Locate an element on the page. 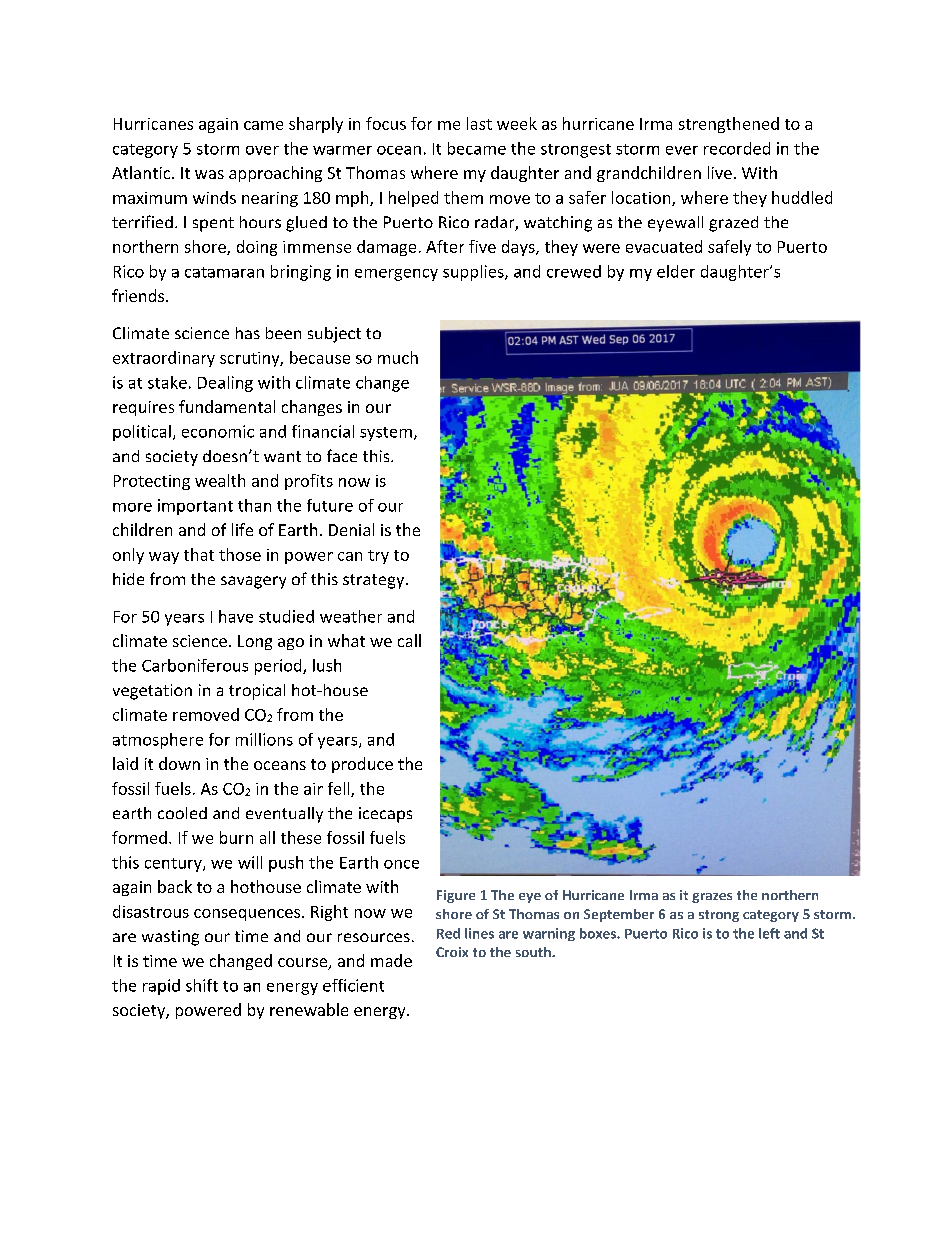 Image resolution: width=952 pixels, height=1233 pixels. economic is located at coordinates (218, 431).
